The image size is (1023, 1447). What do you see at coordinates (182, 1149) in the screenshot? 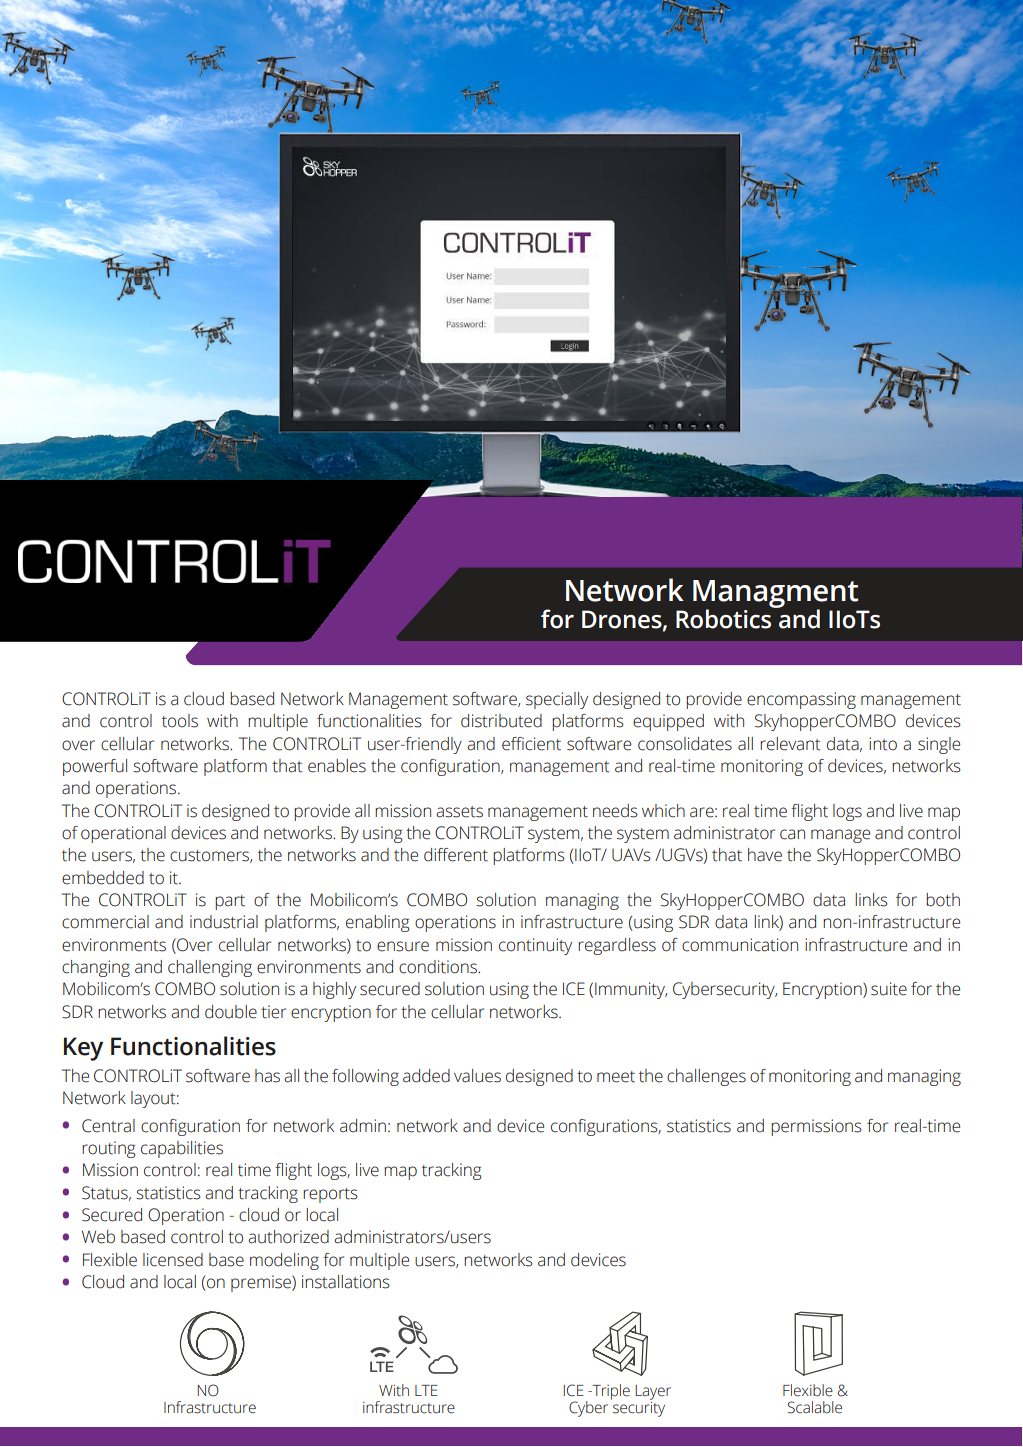
I see `capabilities` at bounding box center [182, 1149].
